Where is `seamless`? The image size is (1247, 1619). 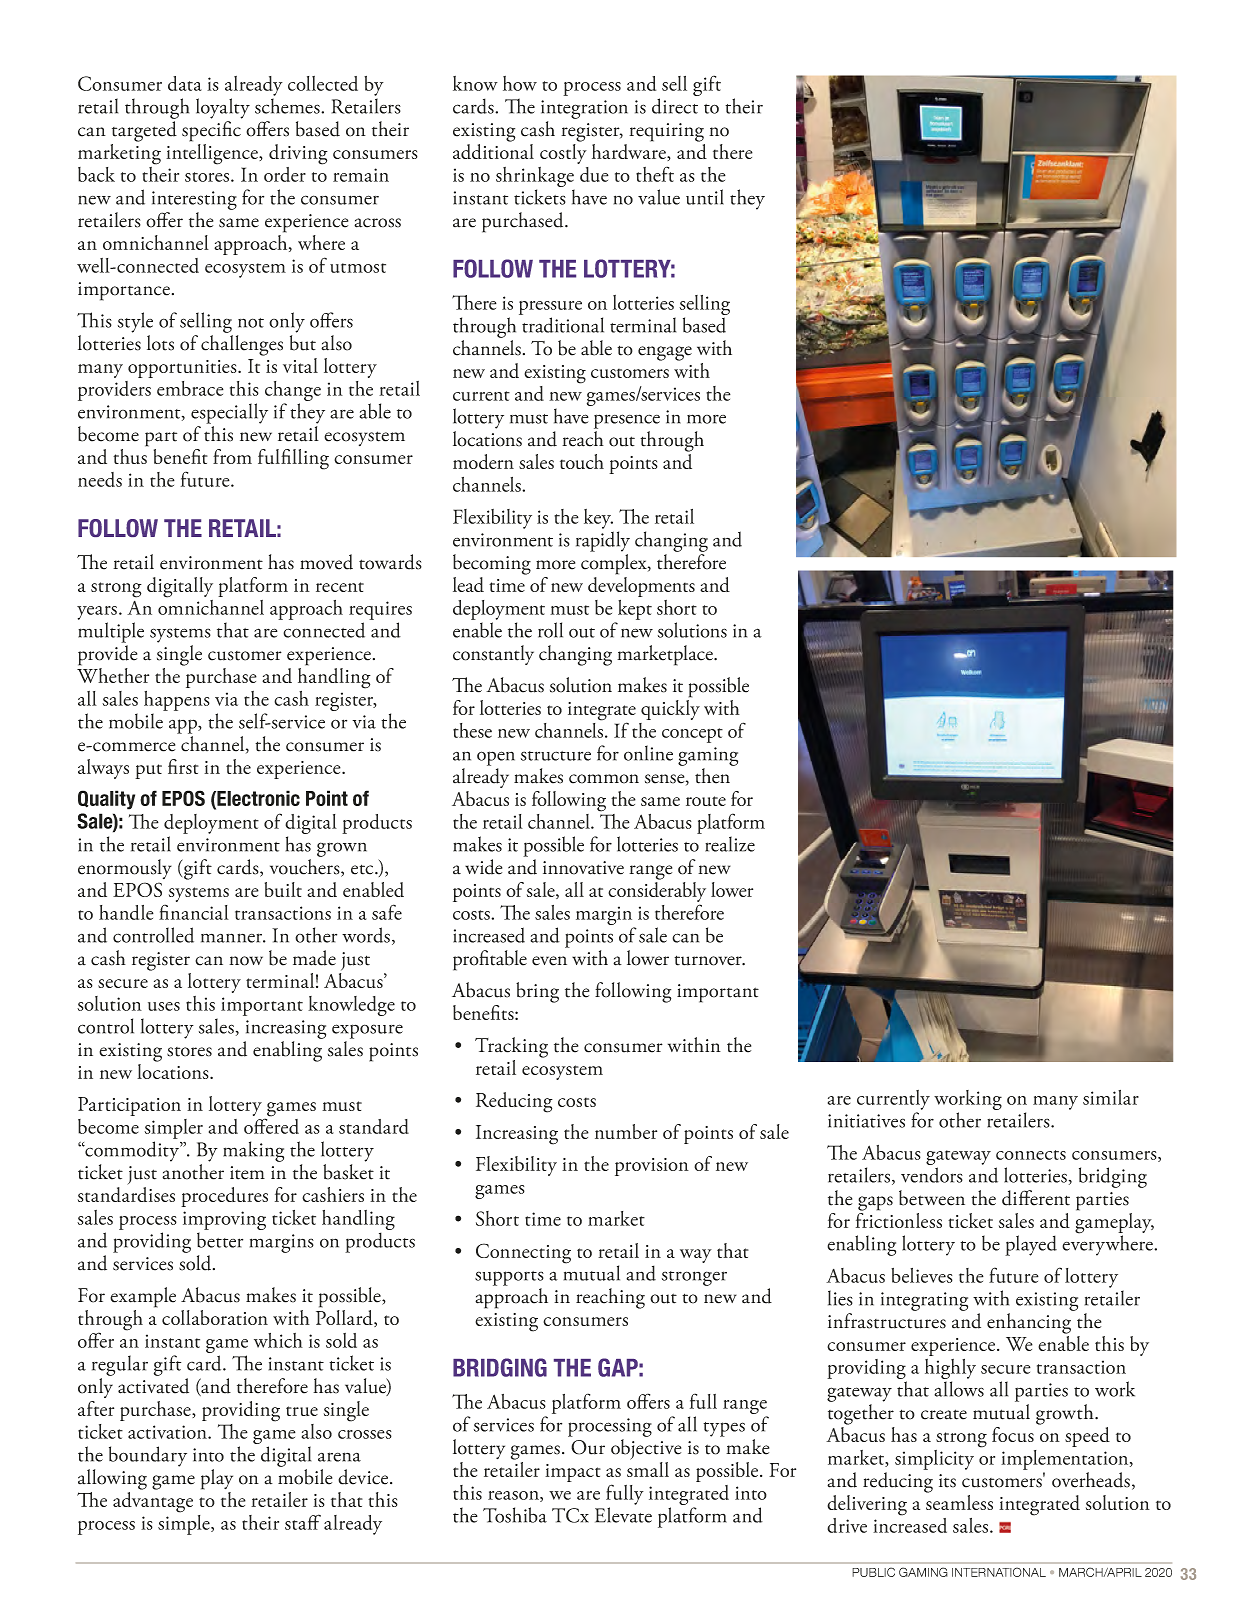
seamless is located at coordinates (959, 1502).
